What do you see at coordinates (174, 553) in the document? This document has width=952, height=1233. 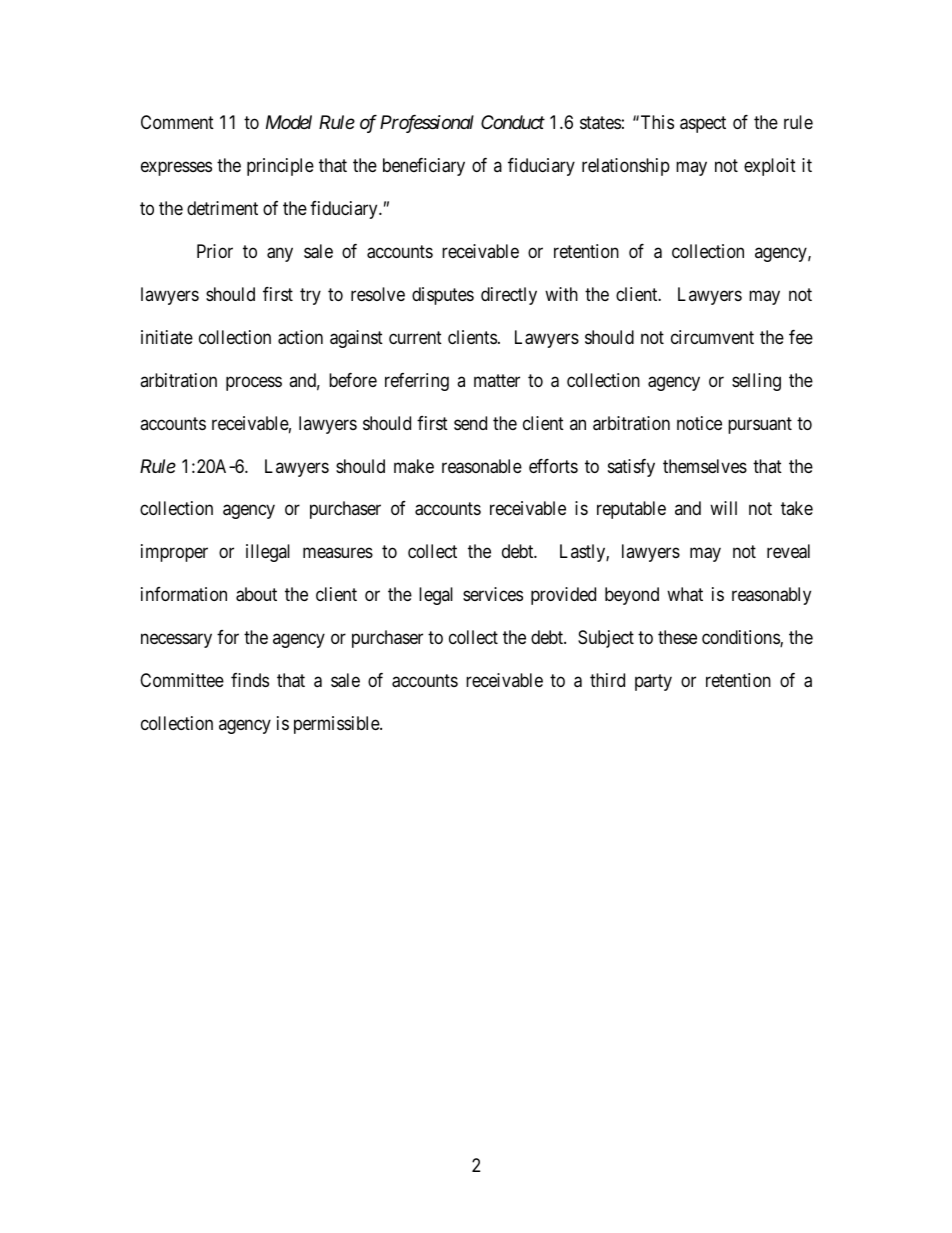 I see `improper` at bounding box center [174, 553].
